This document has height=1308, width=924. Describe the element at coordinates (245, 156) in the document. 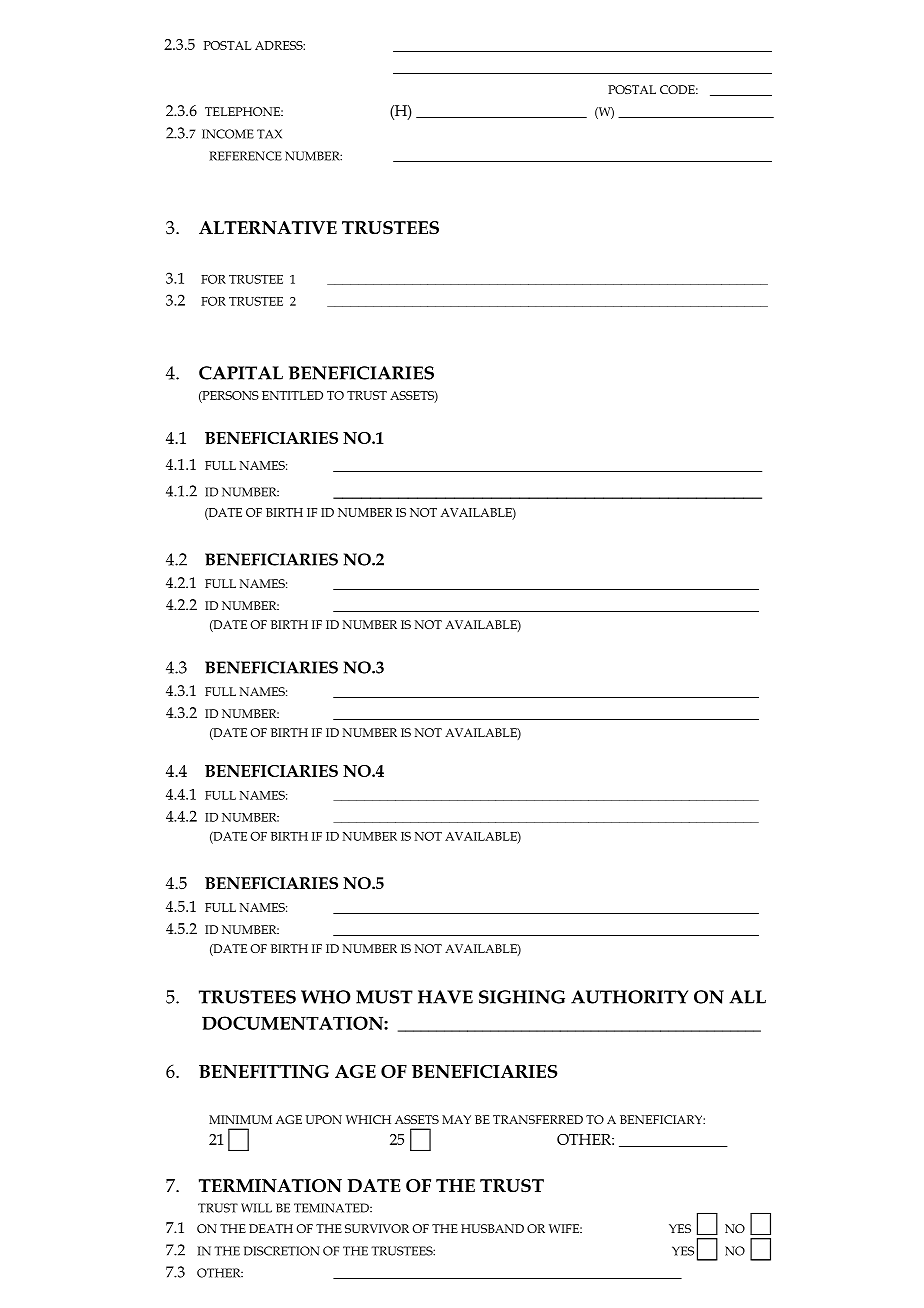

I see `REFERENCE` at that location.
